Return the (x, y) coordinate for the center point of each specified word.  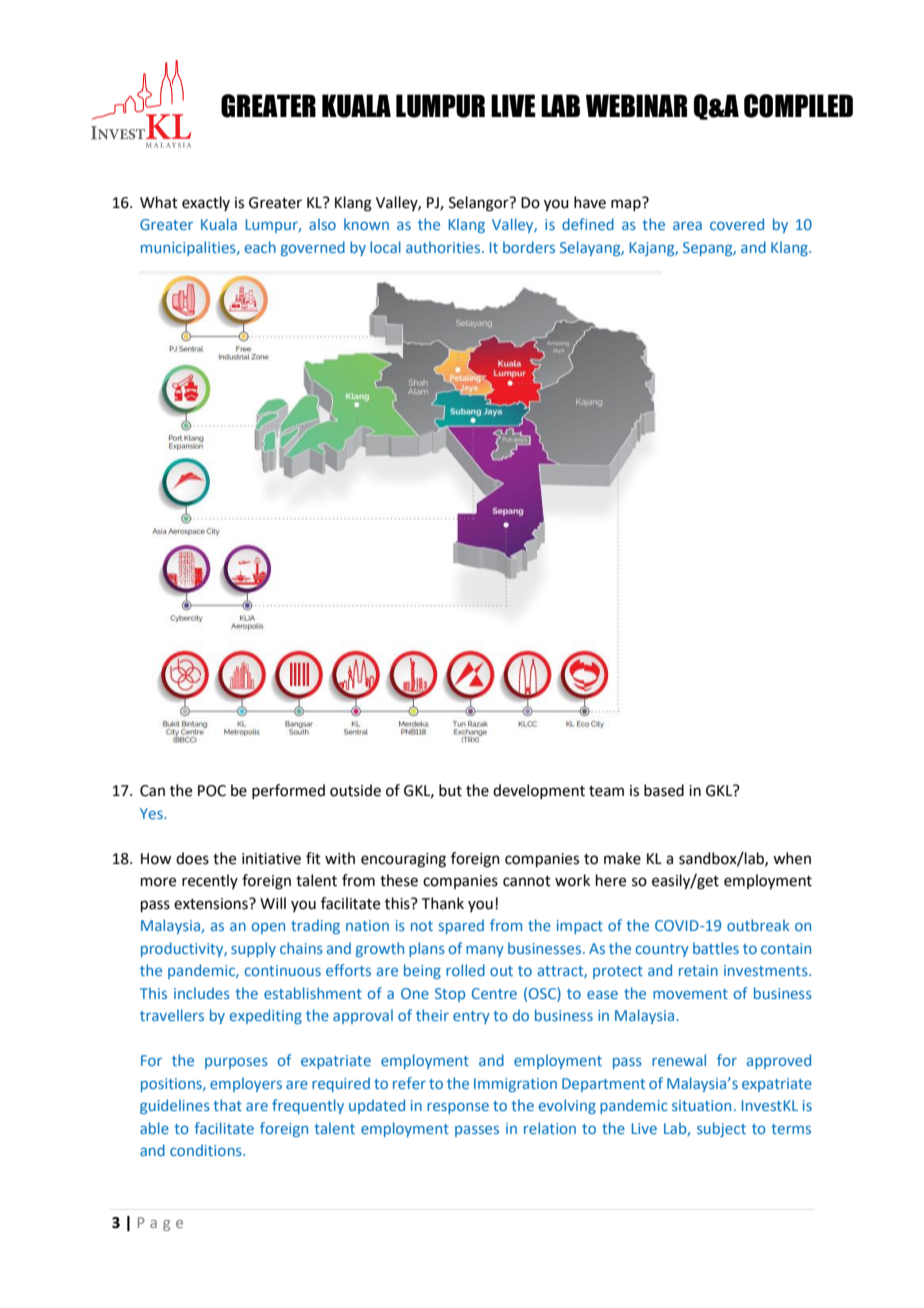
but (450, 790)
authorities (444, 247)
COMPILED (798, 106)
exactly (206, 203)
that (227, 1105)
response (458, 1108)
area (687, 225)
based (664, 790)
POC (212, 791)
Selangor (480, 204)
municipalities (189, 248)
